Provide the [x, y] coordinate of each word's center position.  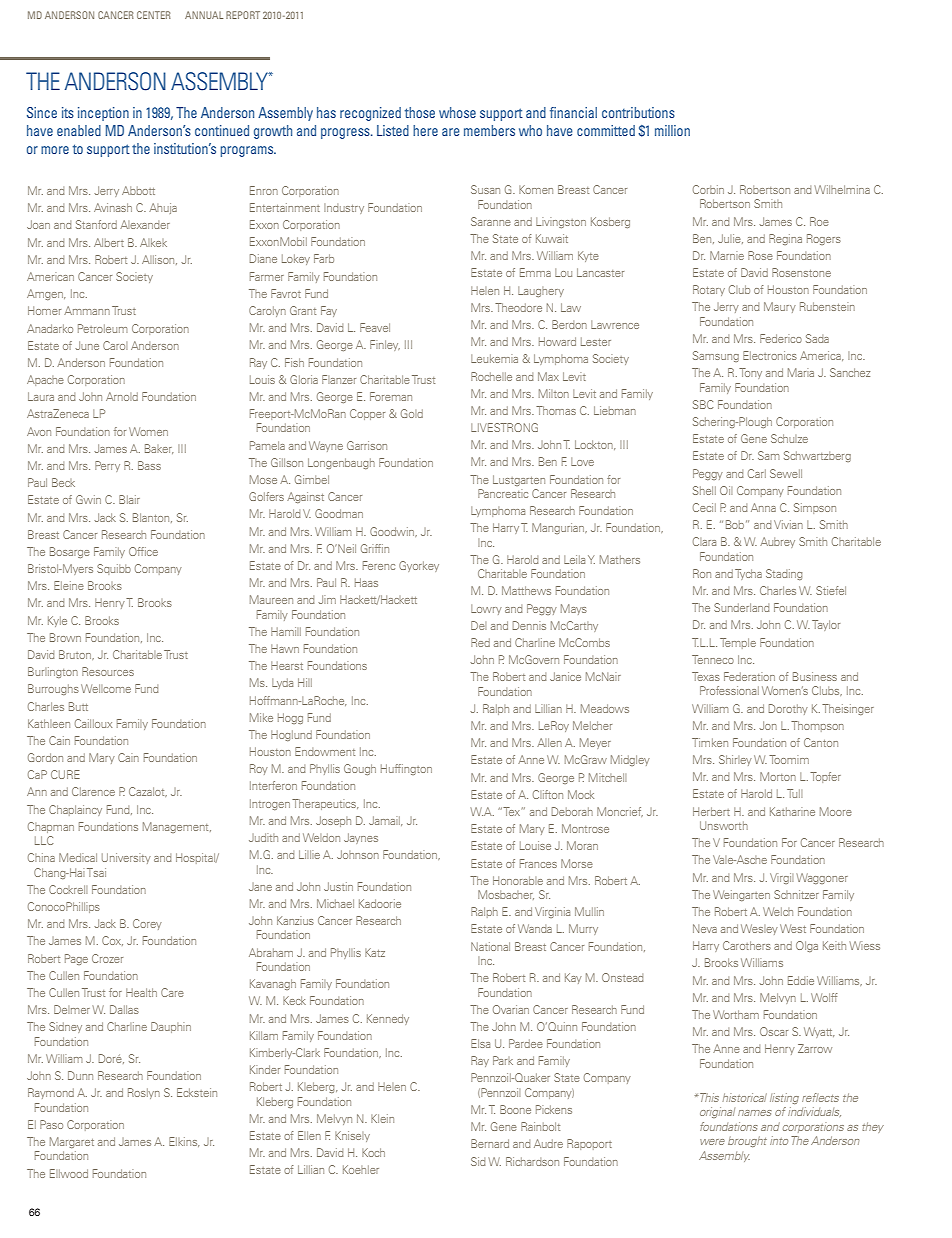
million [672, 130]
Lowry [486, 609]
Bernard [490, 1143]
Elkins [184, 1142]
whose [457, 112]
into [779, 1140]
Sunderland [741, 607]
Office [143, 551]
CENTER [154, 15]
